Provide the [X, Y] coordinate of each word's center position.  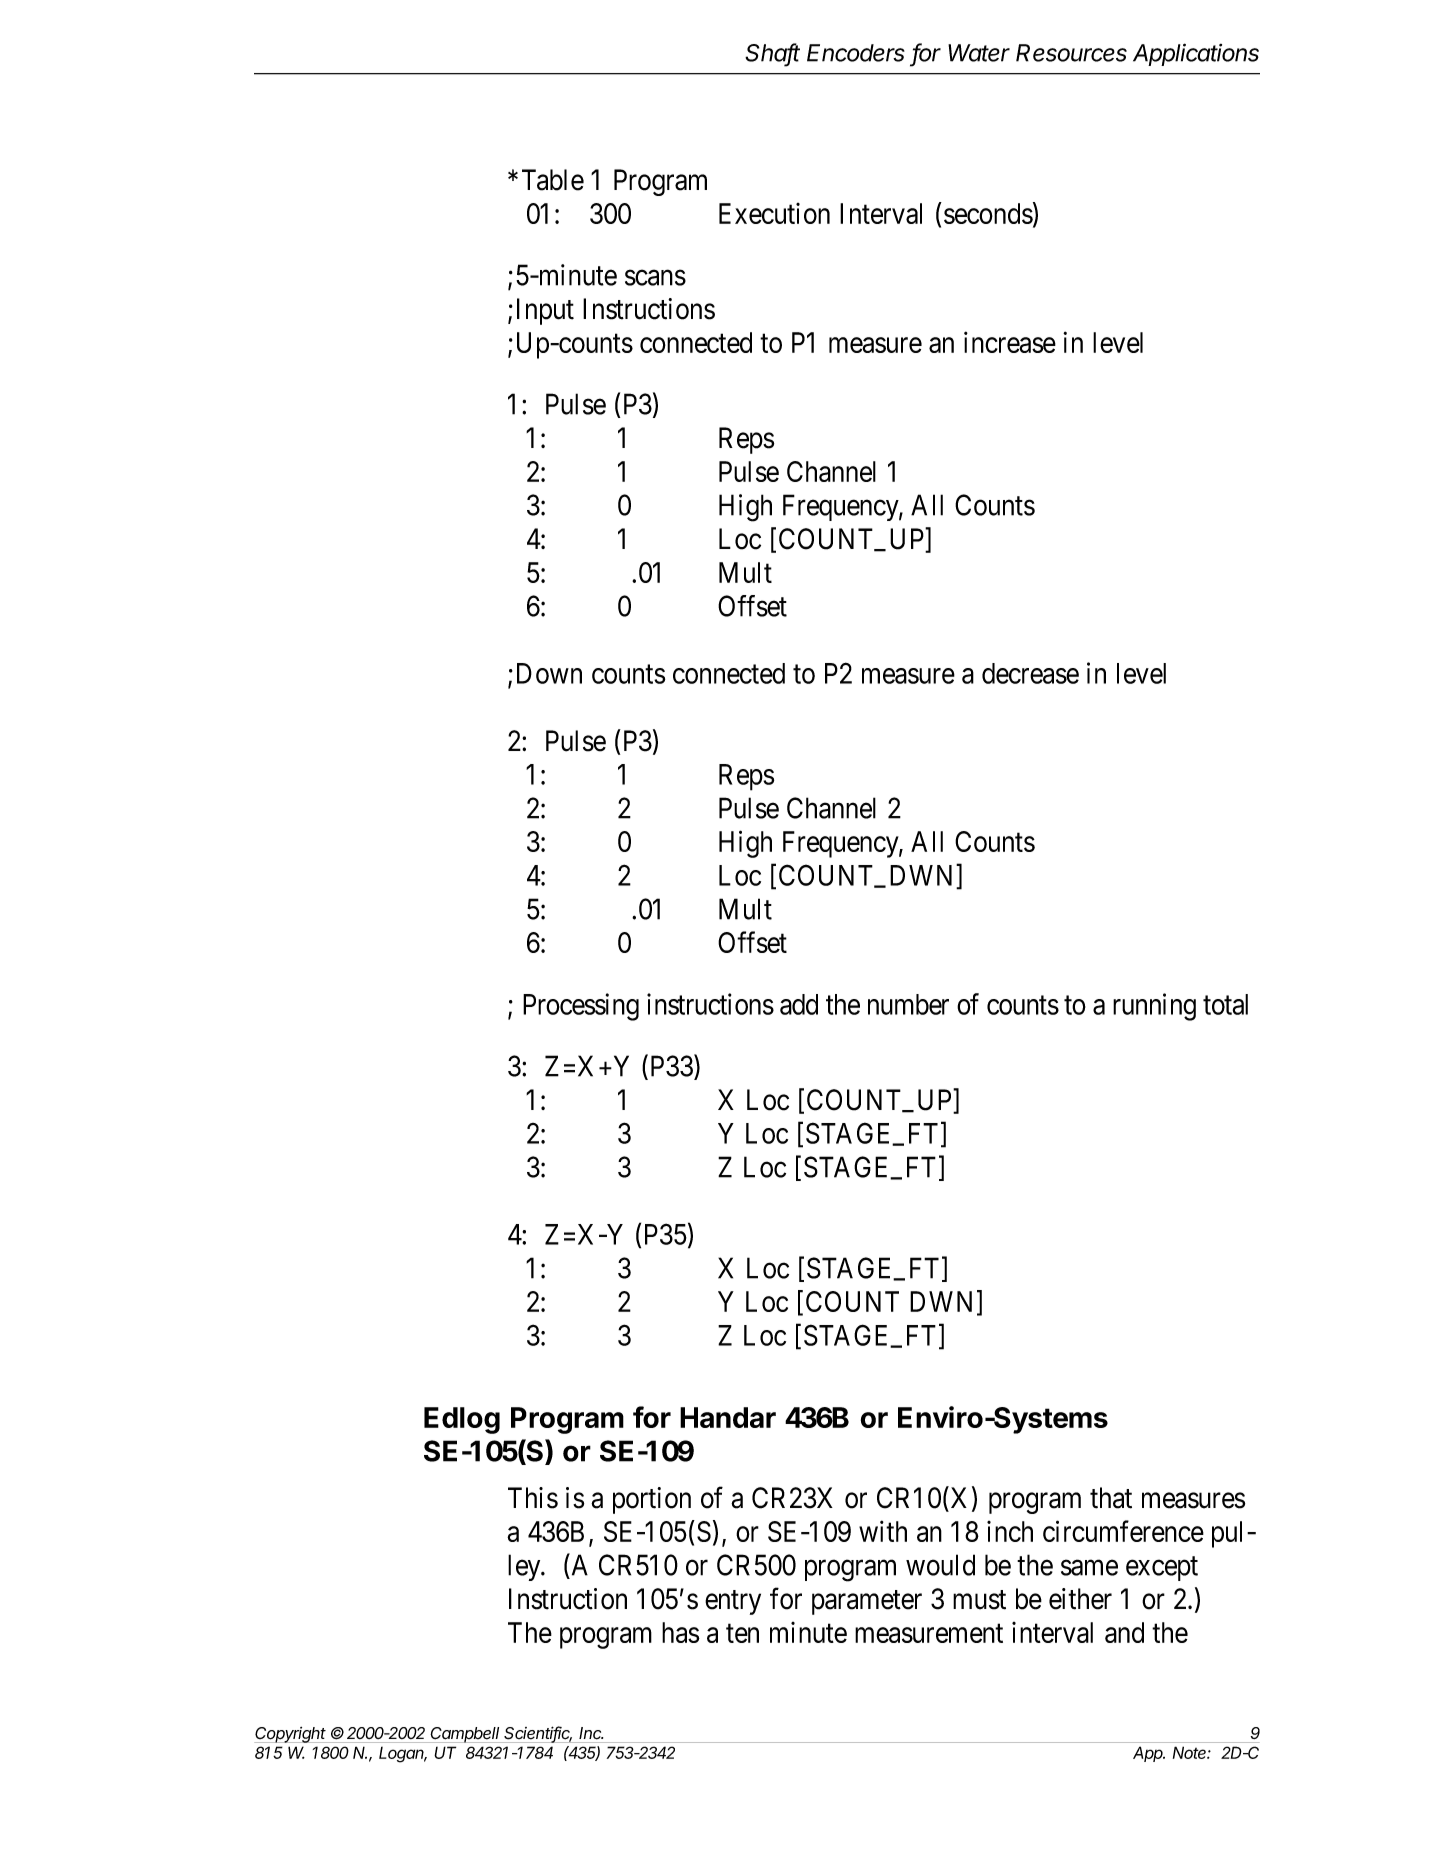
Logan [403, 1755]
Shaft [772, 53]
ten [742, 1633]
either [1080, 1599]
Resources [1071, 53]
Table [553, 180]
